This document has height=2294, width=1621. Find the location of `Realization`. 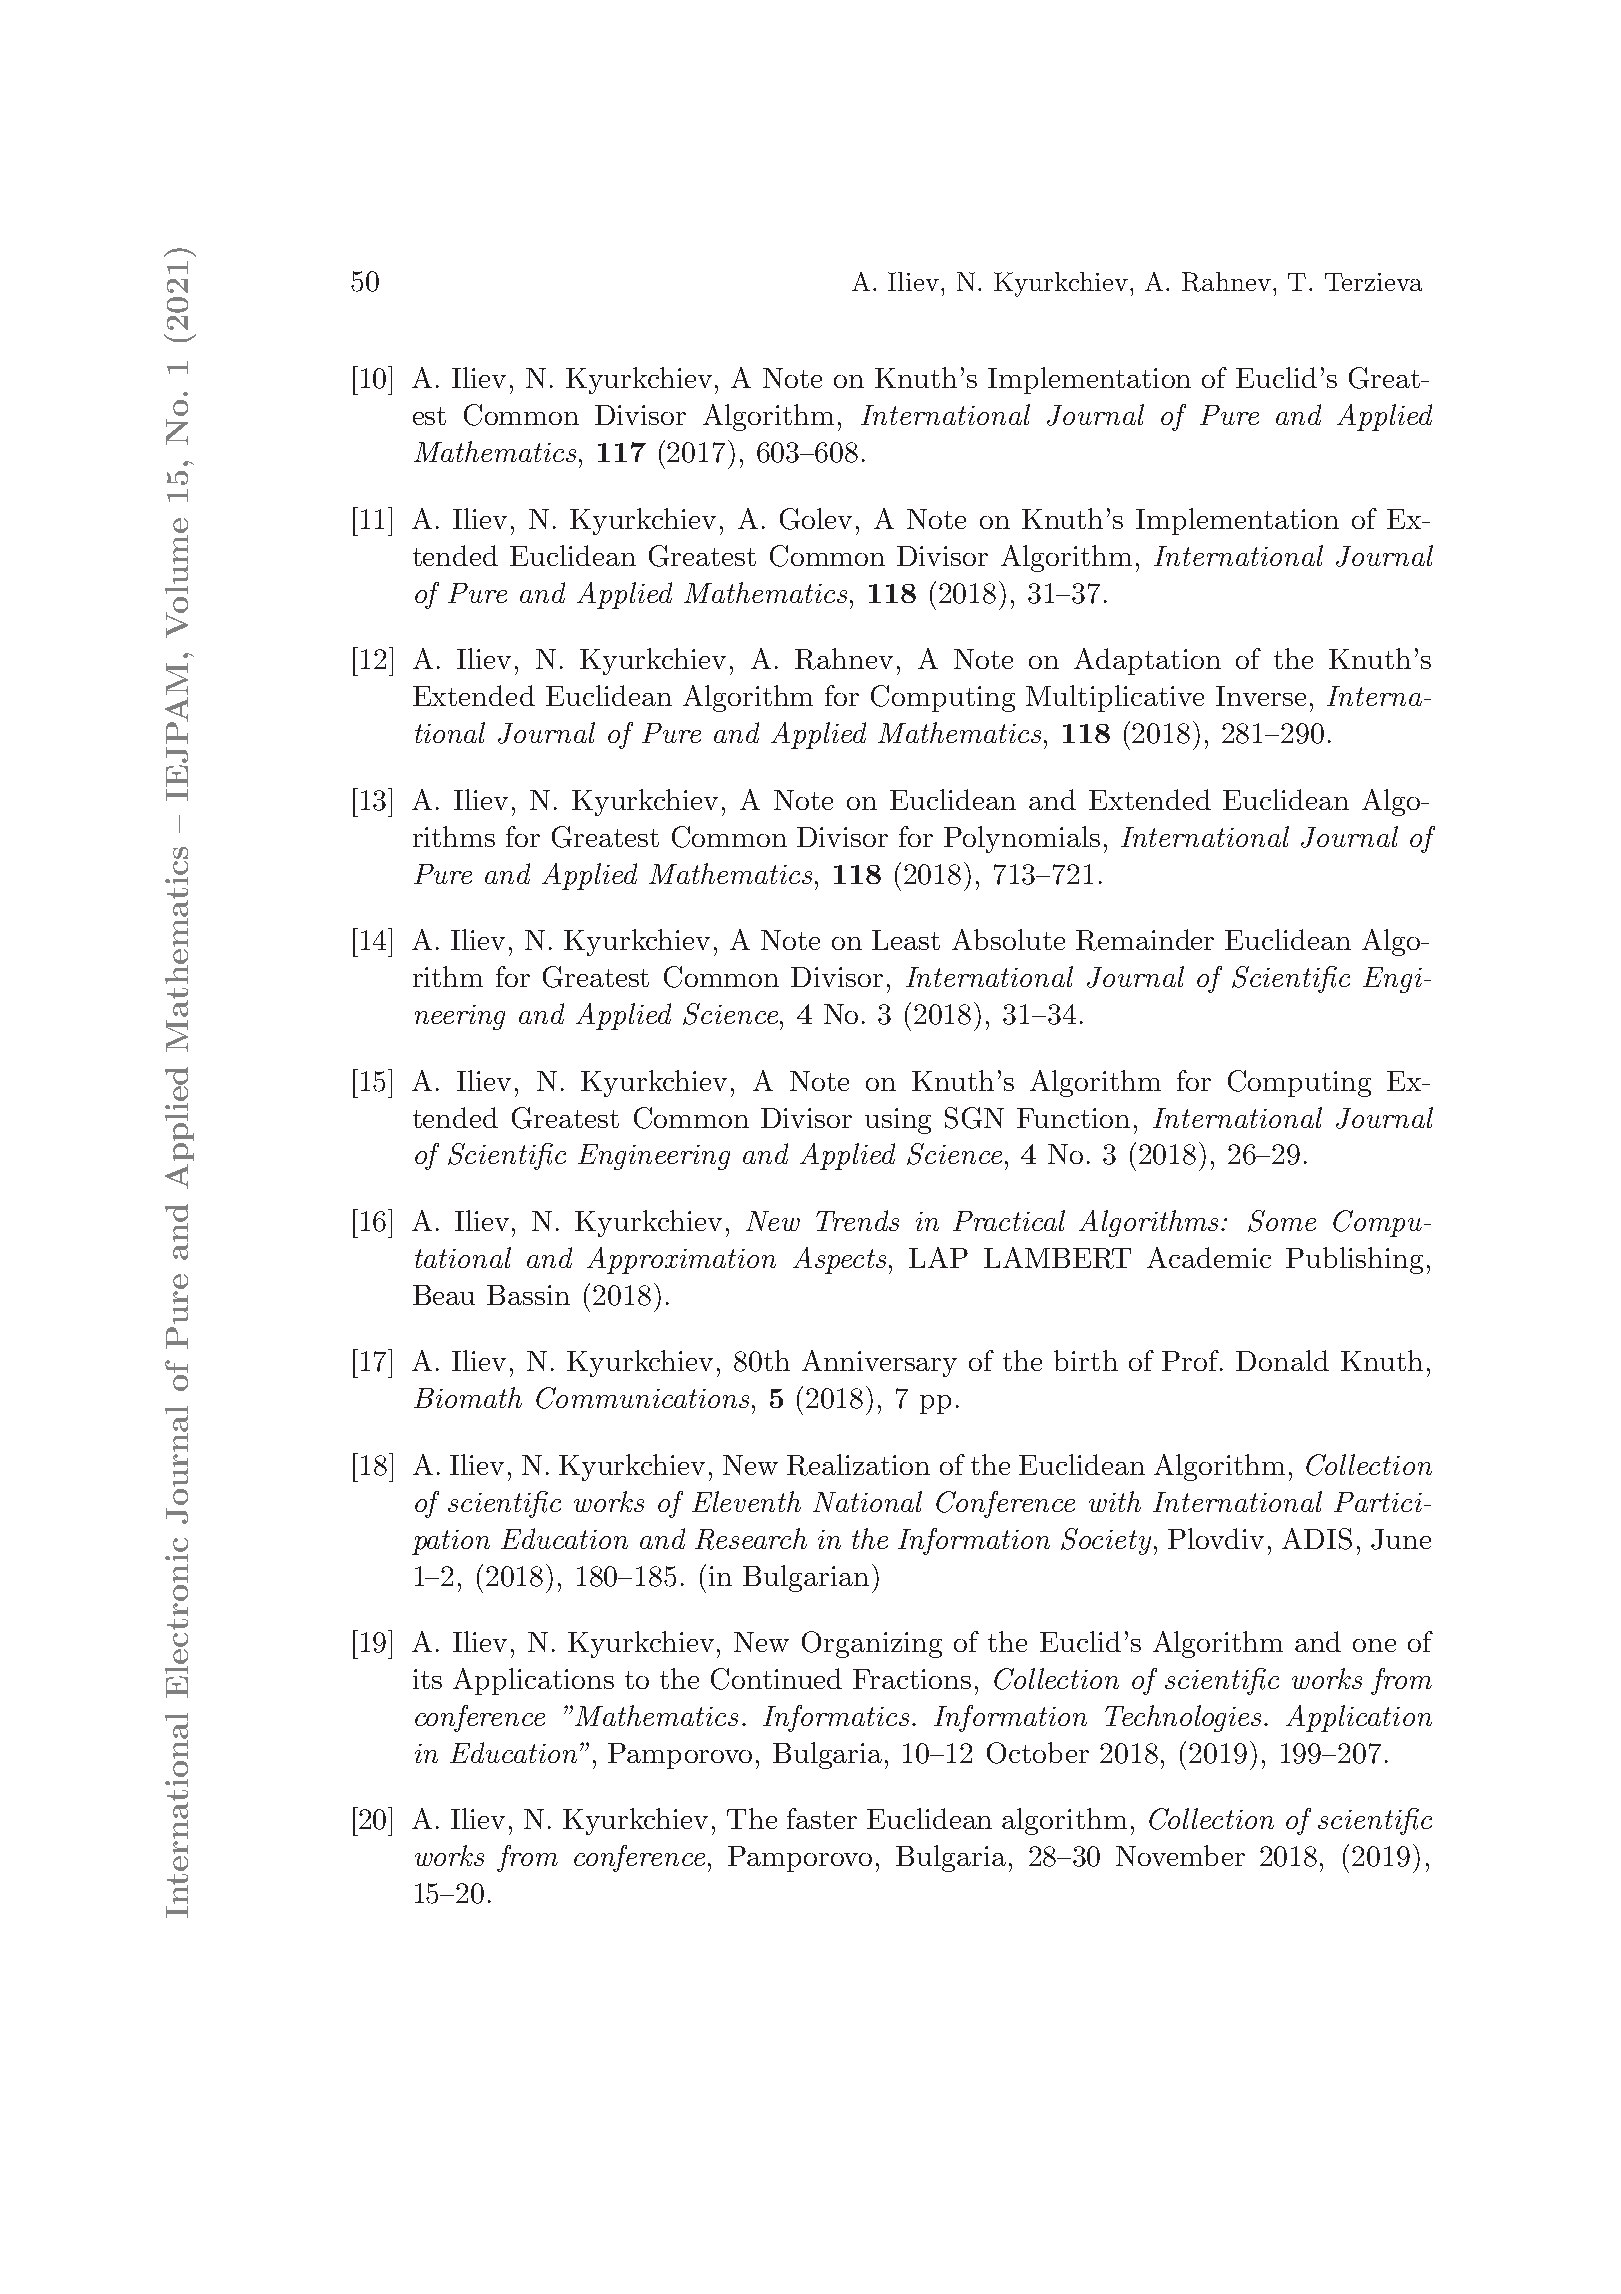

Realization is located at coordinates (858, 1465).
